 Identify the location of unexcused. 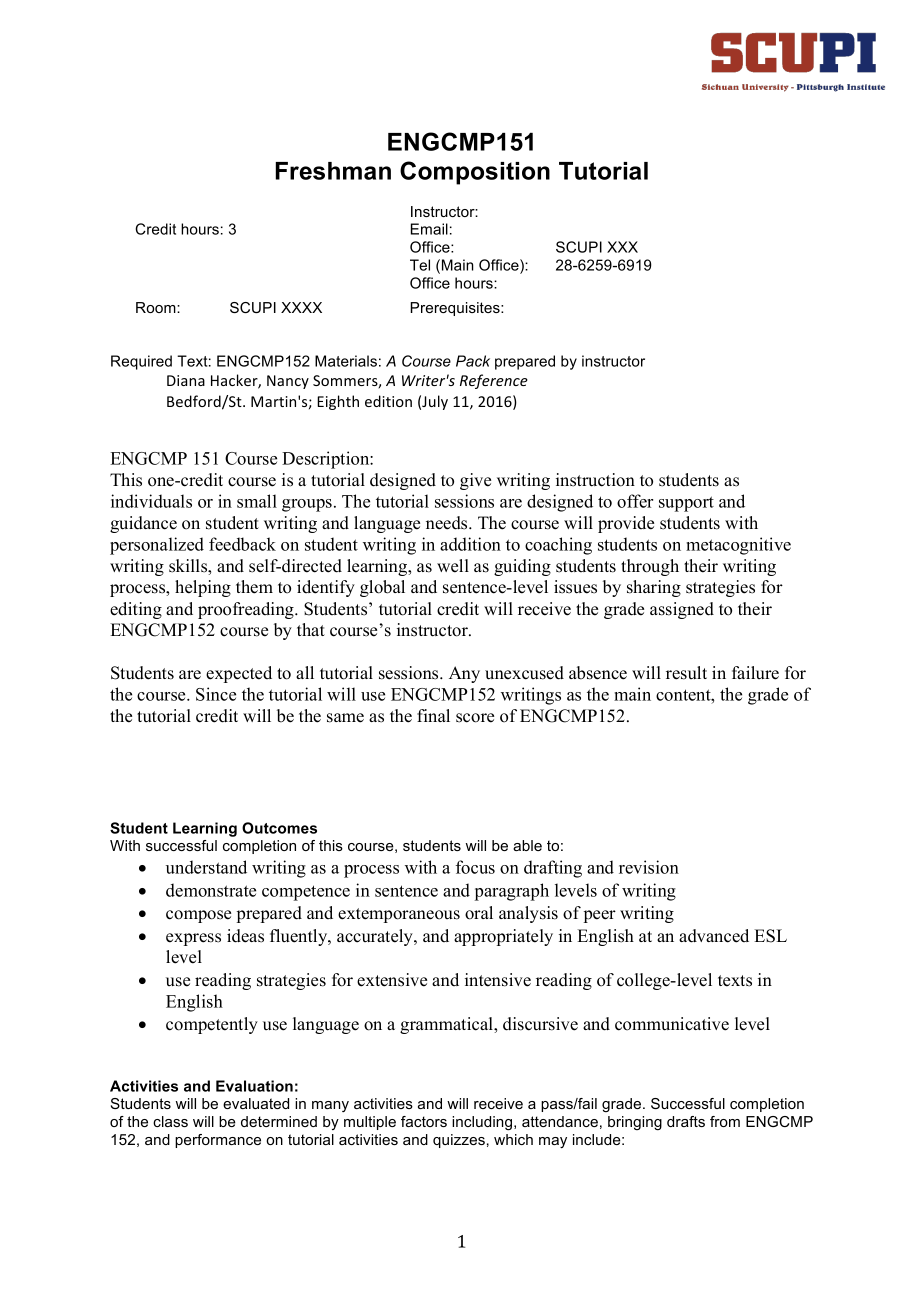
(524, 673).
